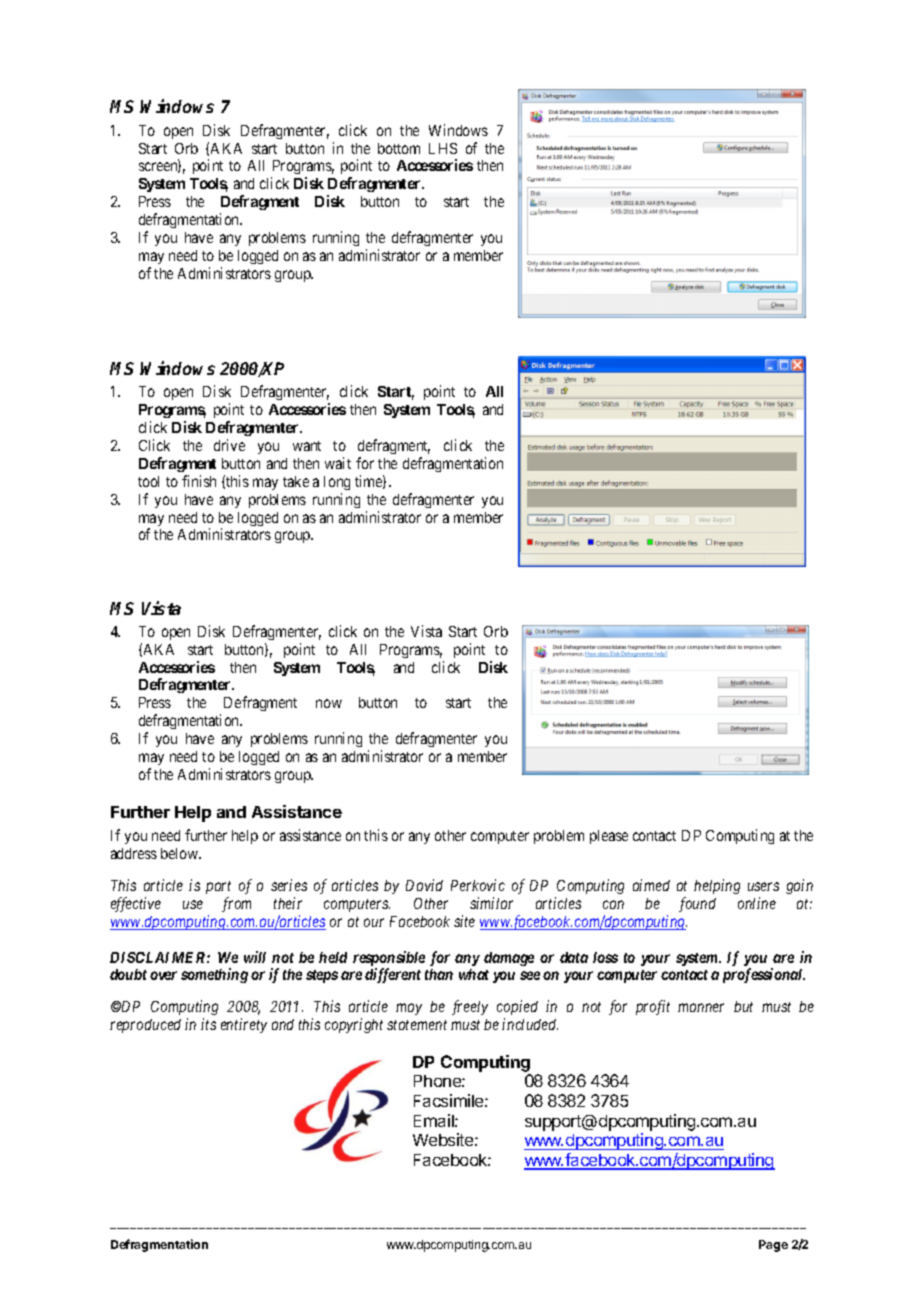  I want to click on bottom, so click(399, 148).
